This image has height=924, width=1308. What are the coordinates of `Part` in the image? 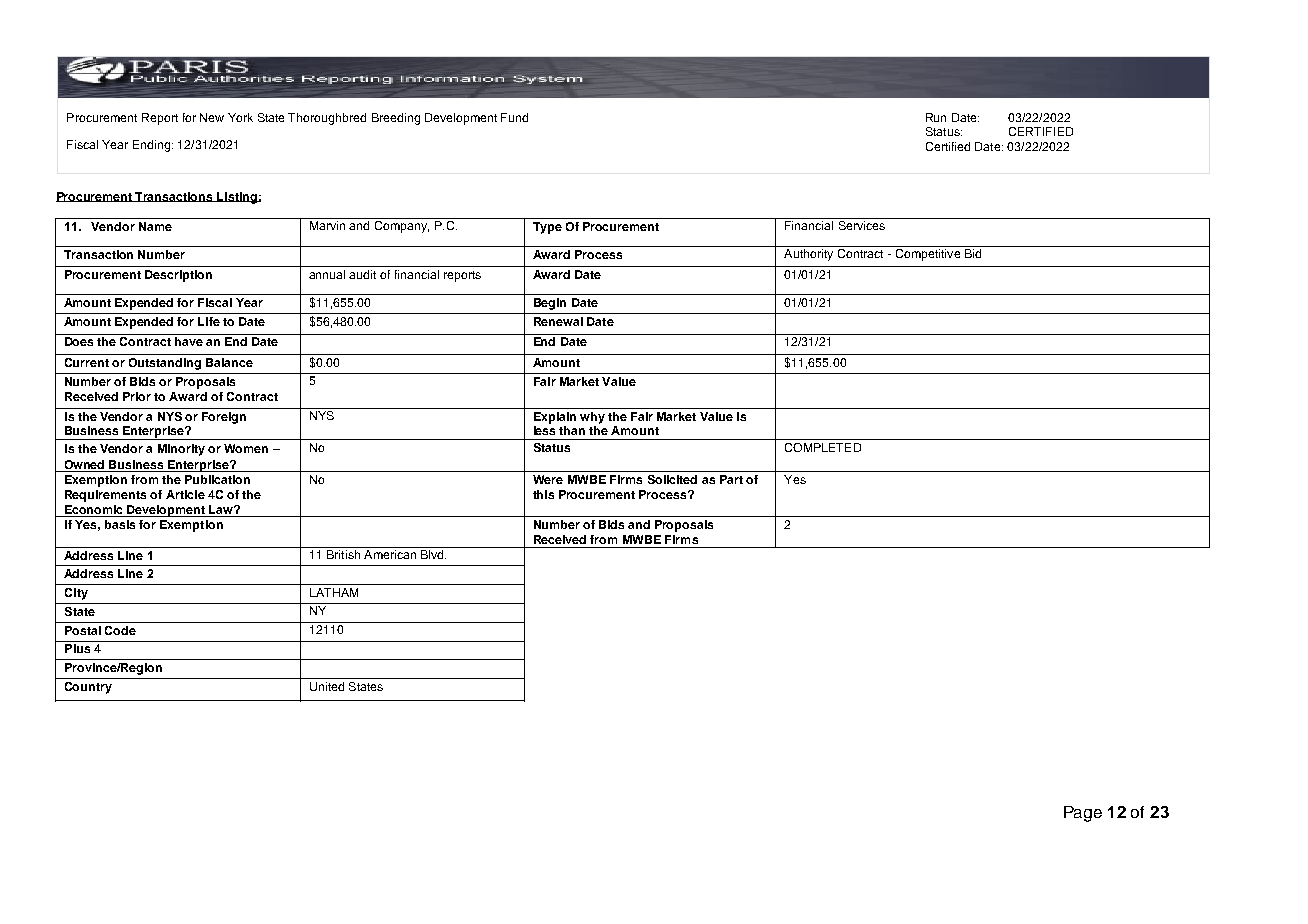 It's located at (731, 479).
